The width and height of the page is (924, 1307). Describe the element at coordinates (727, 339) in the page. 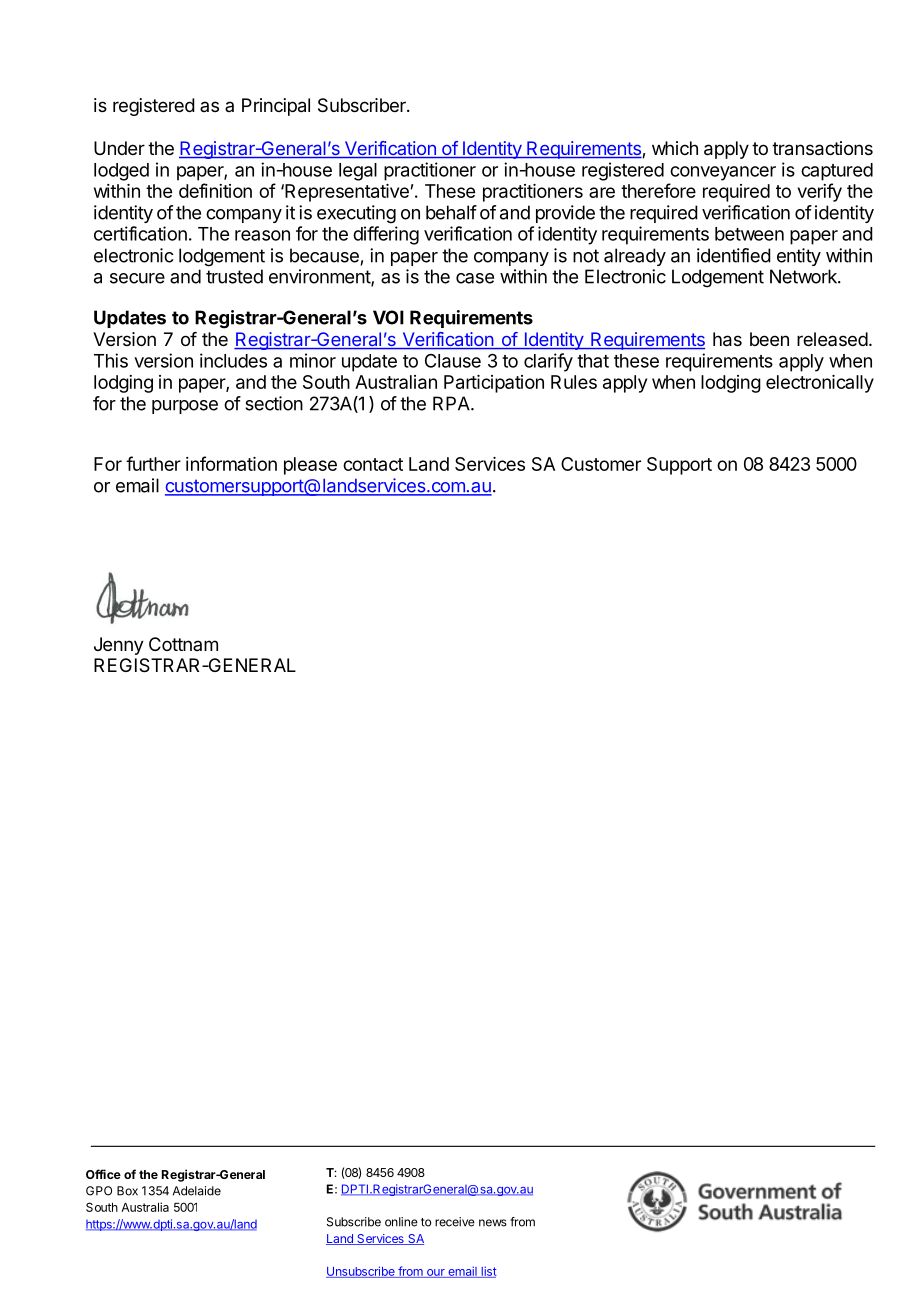

I see `has` at that location.
